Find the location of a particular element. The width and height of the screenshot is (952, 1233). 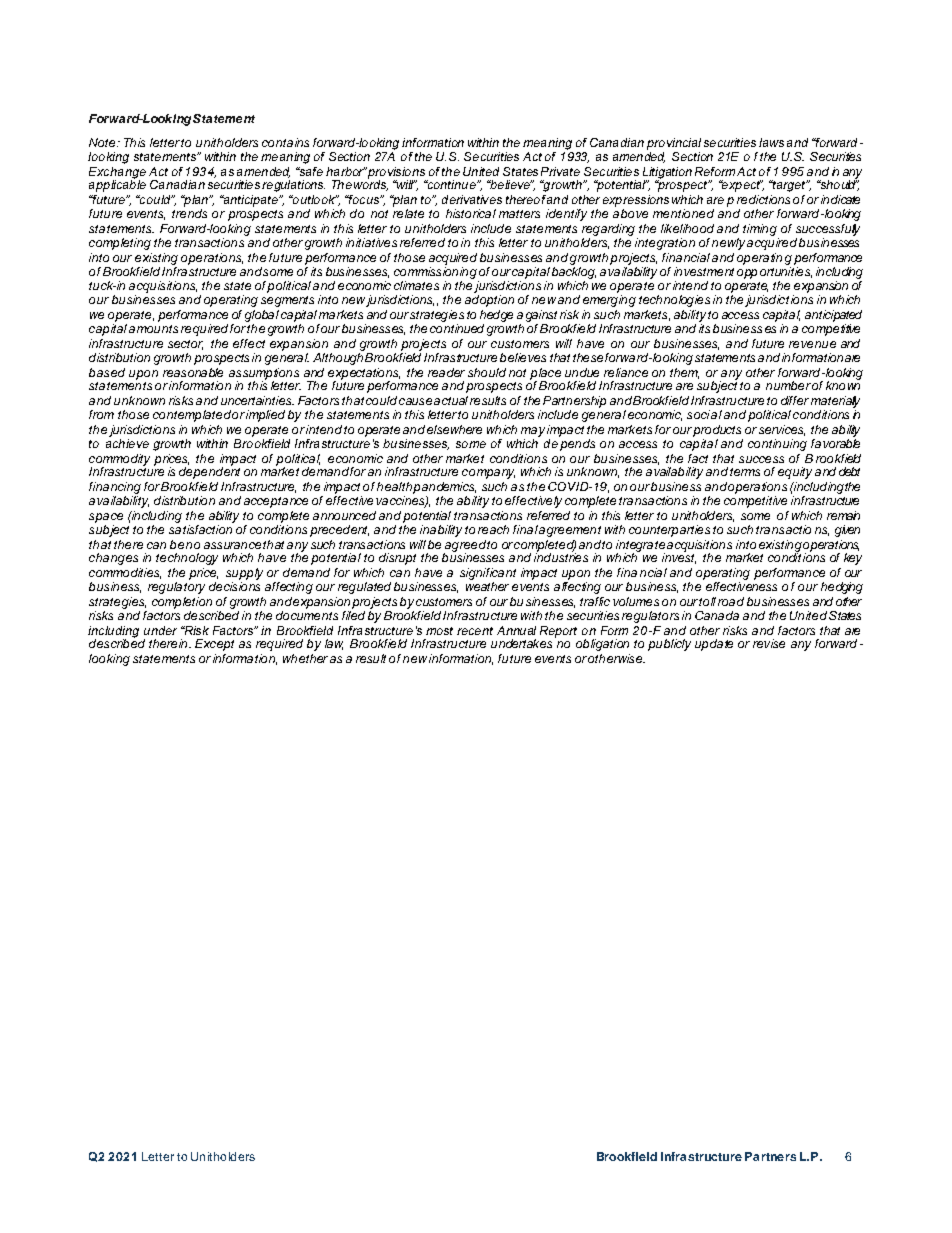

number is located at coordinates (788, 385).
